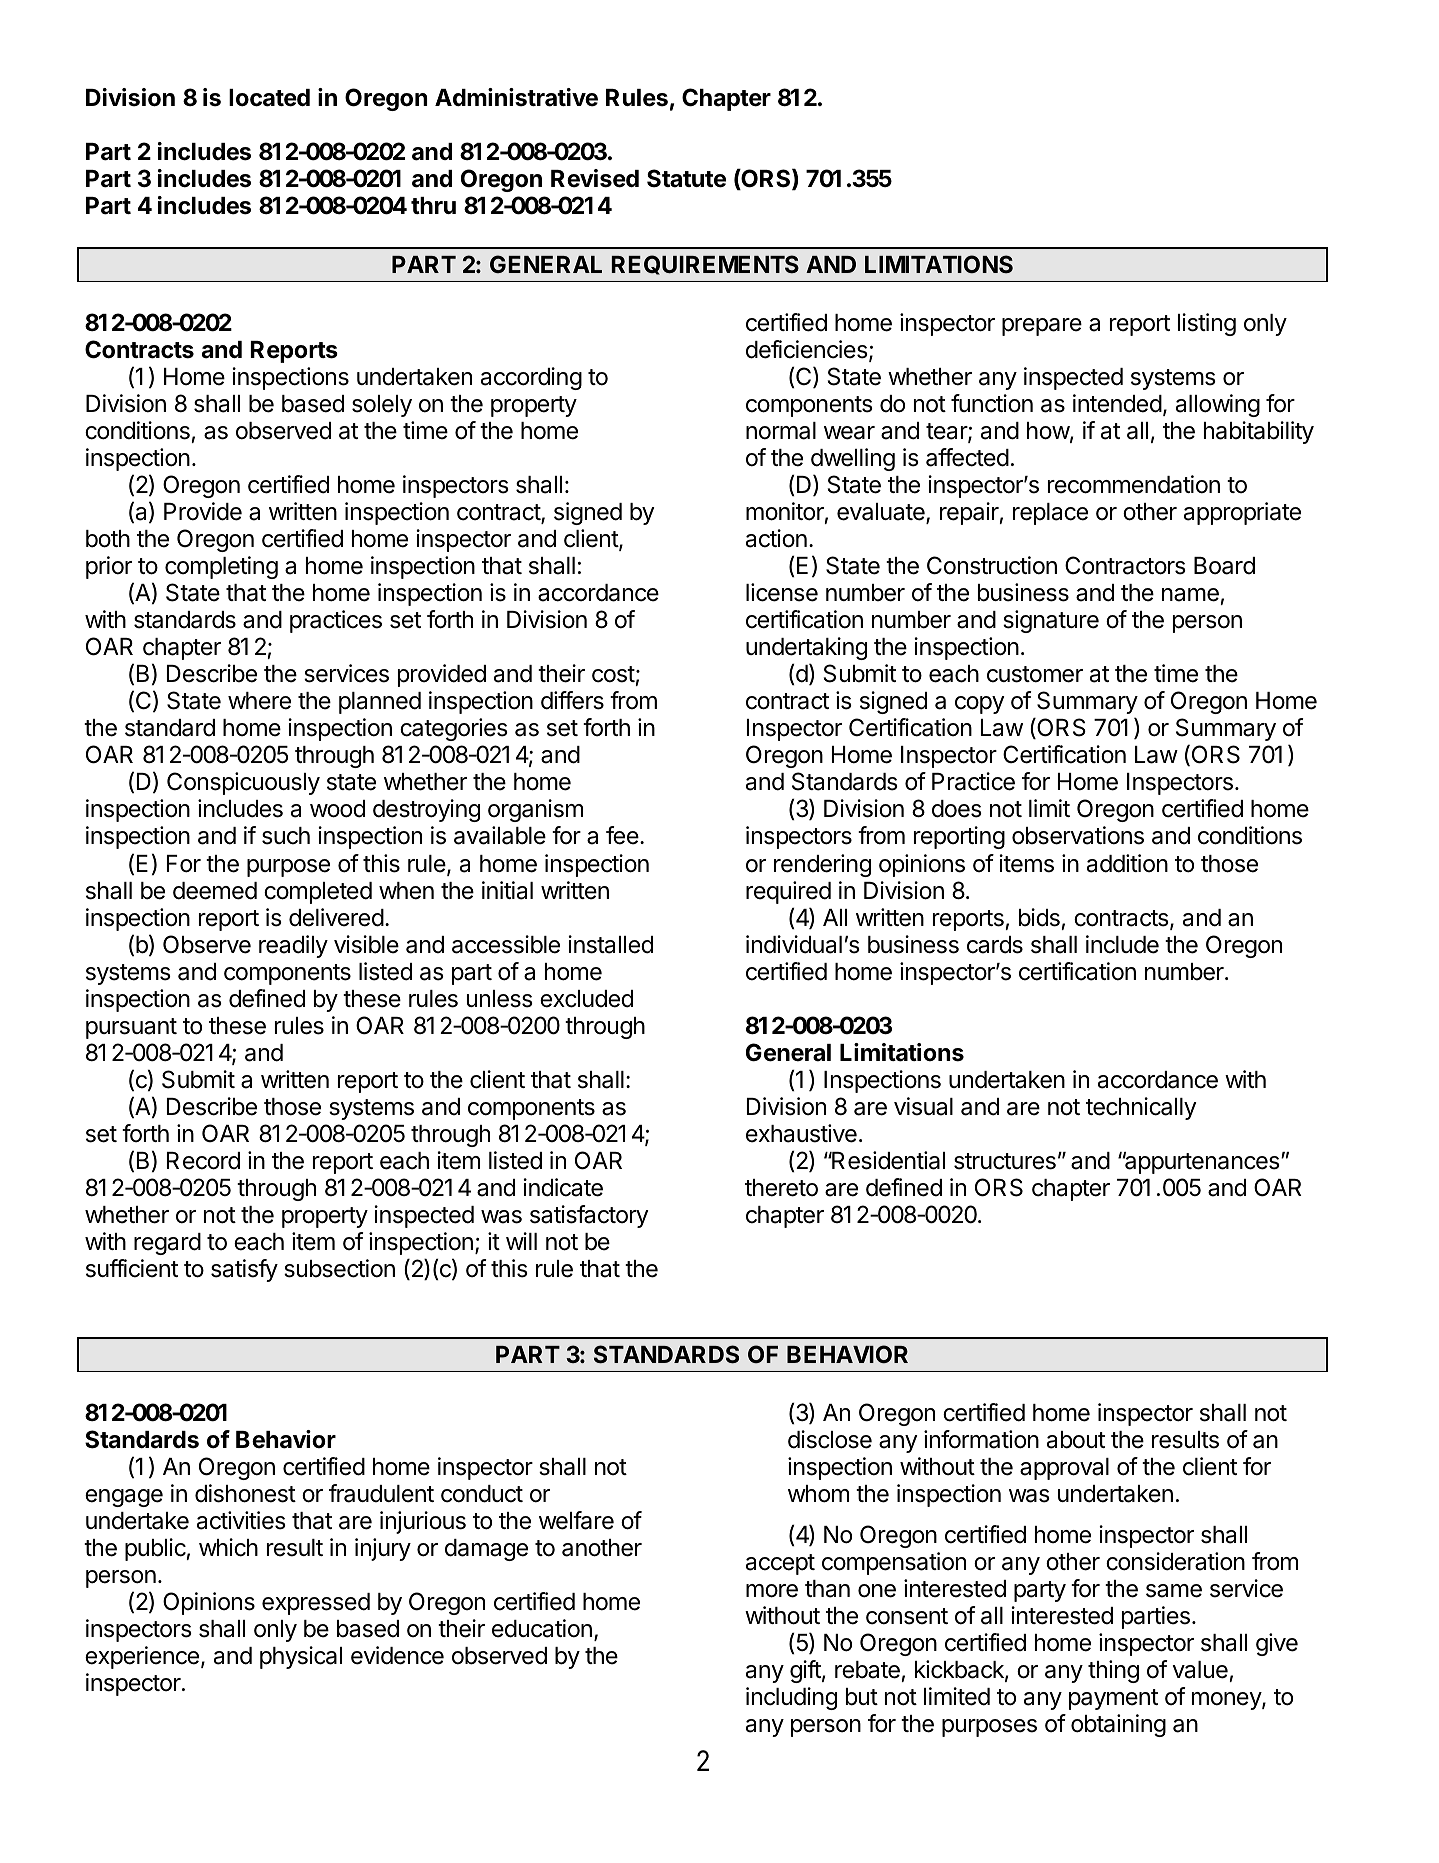  Describe the element at coordinates (1134, 484) in the screenshot. I see `recommendation` at that location.
